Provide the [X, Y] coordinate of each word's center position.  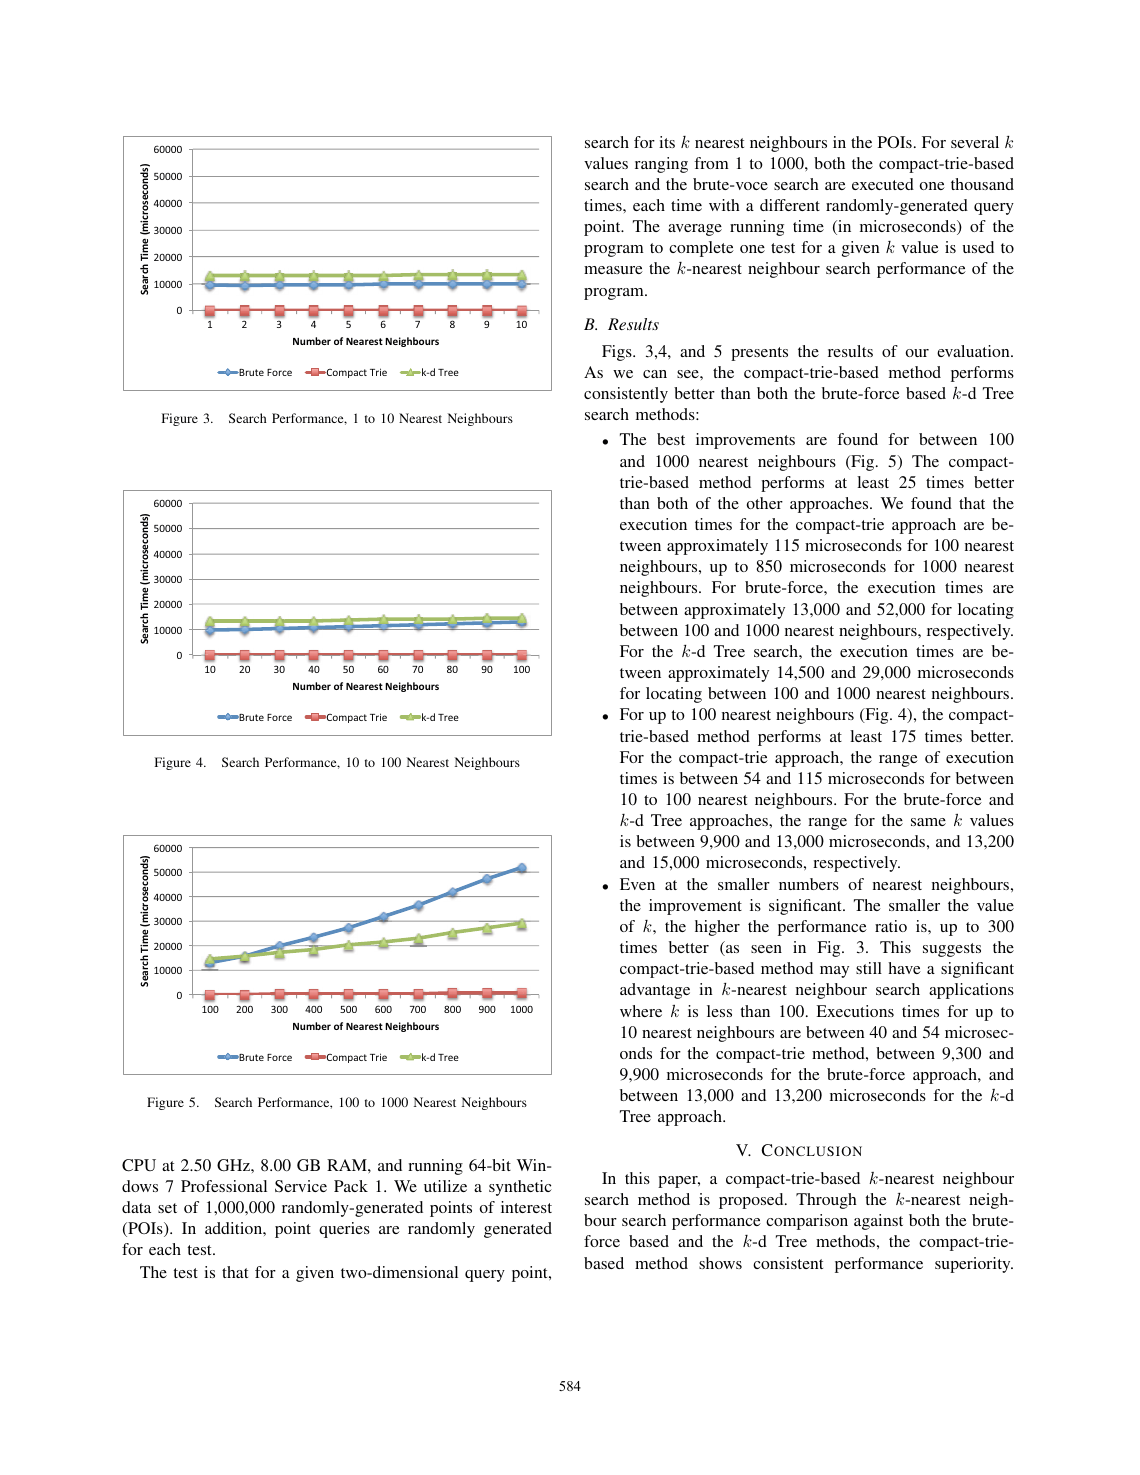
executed [883, 184]
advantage [655, 991]
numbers [809, 884]
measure [613, 270]
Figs [618, 353]
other [765, 503]
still [869, 968]
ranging [661, 165]
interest [526, 1207]
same [928, 822]
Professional [224, 1186]
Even [637, 884]
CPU [139, 1165]
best [671, 439]
